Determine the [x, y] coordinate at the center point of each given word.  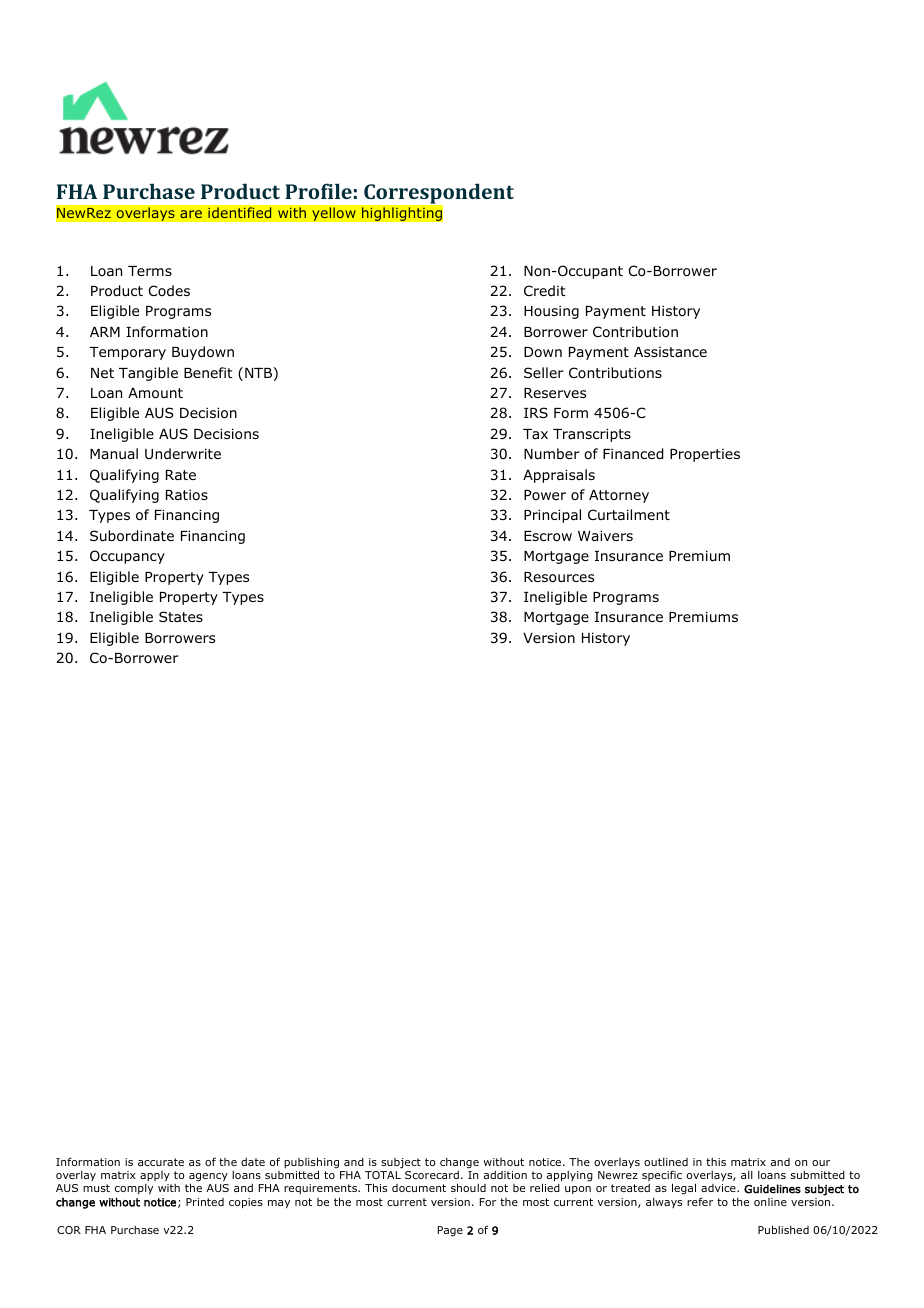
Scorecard [432, 1175]
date [253, 1162]
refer [700, 1201]
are [191, 214]
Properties [705, 455]
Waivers [605, 535]
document [419, 1188]
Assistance [670, 352]
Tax [535, 434]
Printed [205, 1202]
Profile [318, 191]
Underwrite [183, 453]
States [181, 616]
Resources [559, 577]
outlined [666, 1162]
